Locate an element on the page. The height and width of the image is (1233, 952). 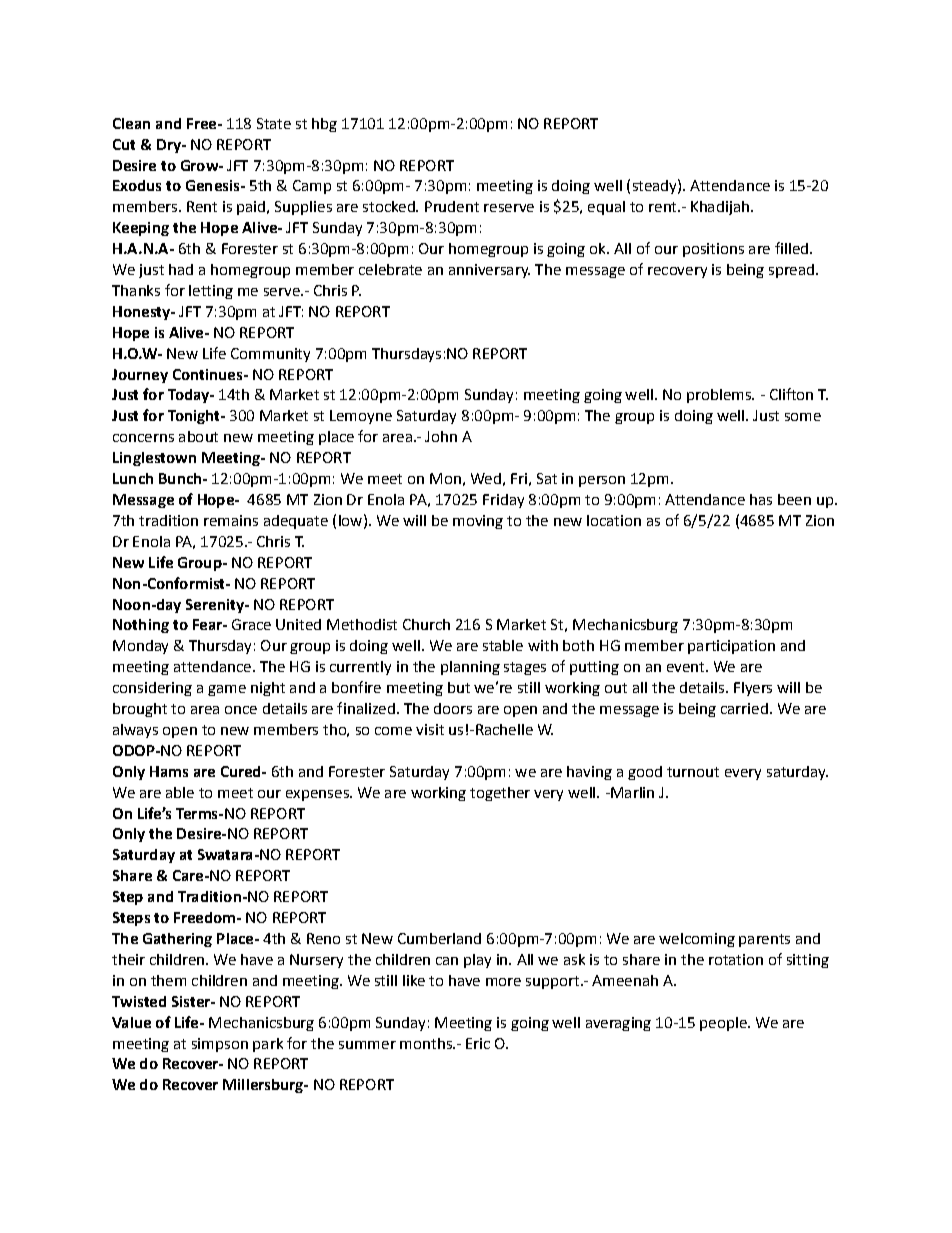
Nothing is located at coordinates (141, 626).
